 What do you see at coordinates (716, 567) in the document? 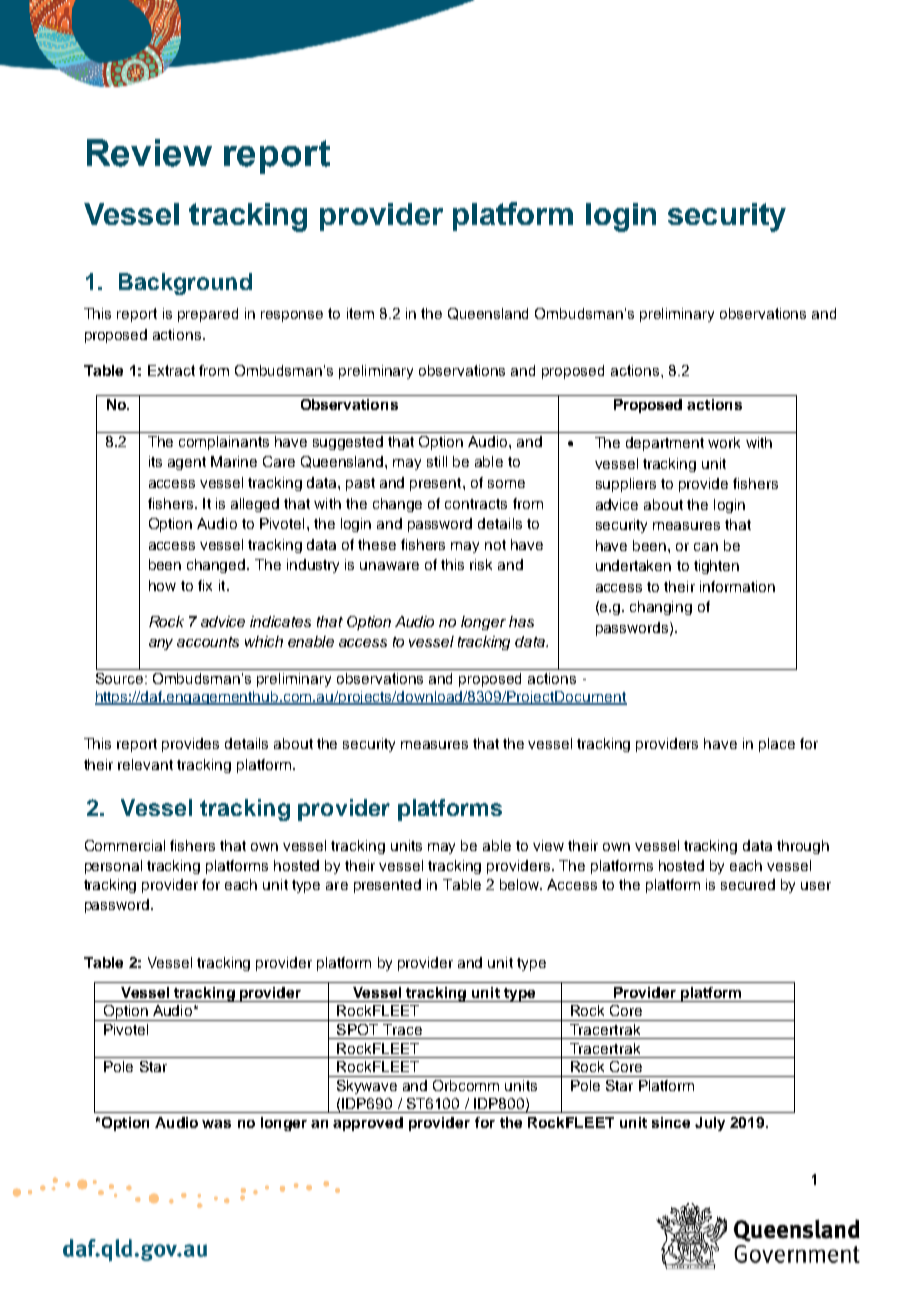
I see `tighten` at bounding box center [716, 567].
